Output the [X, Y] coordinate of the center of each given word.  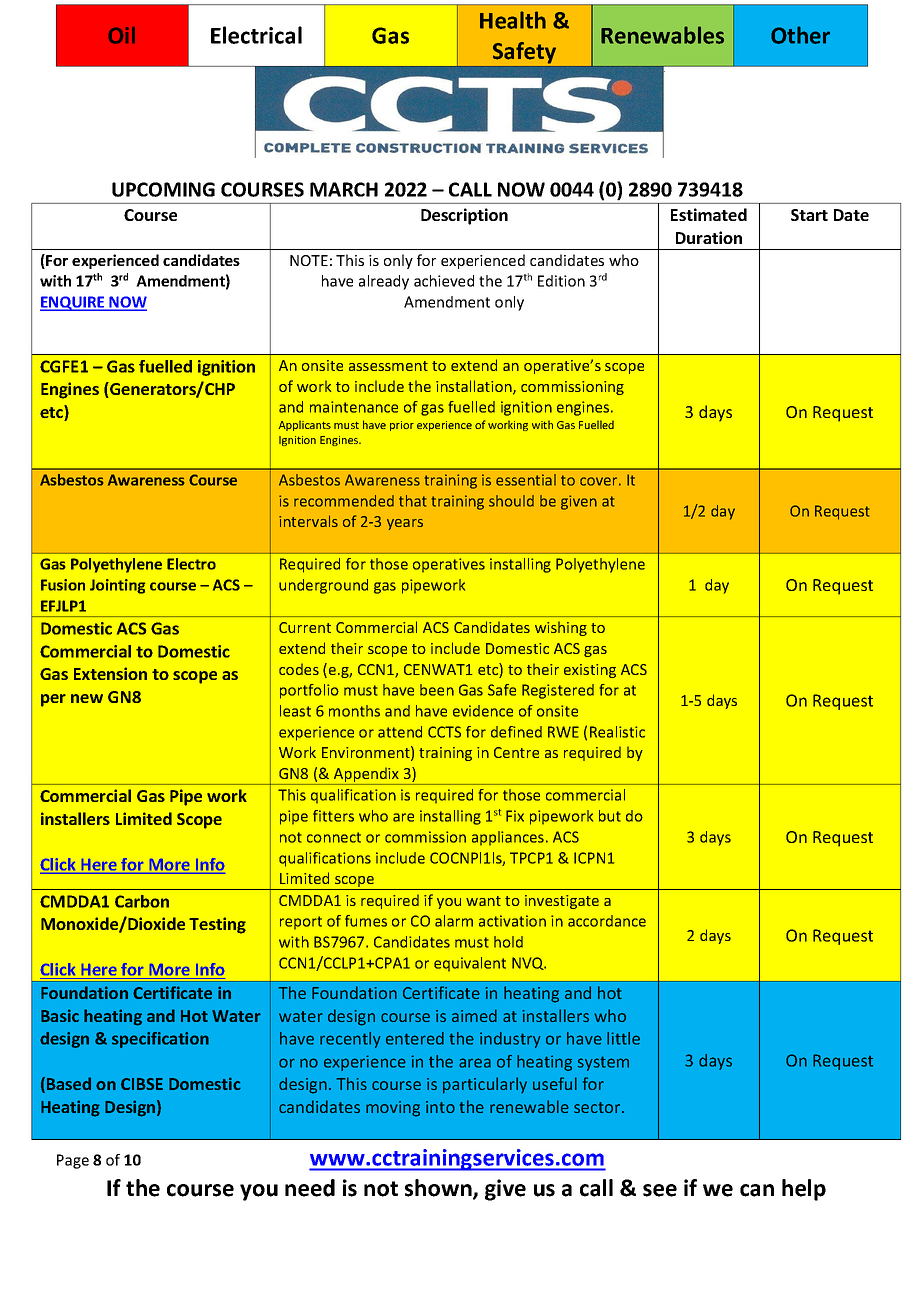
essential [526, 480]
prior [402, 426]
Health [513, 20]
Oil [122, 35]
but [610, 816]
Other [800, 35]
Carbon [142, 901]
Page [73, 1161]
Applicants [305, 425]
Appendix [366, 776]
